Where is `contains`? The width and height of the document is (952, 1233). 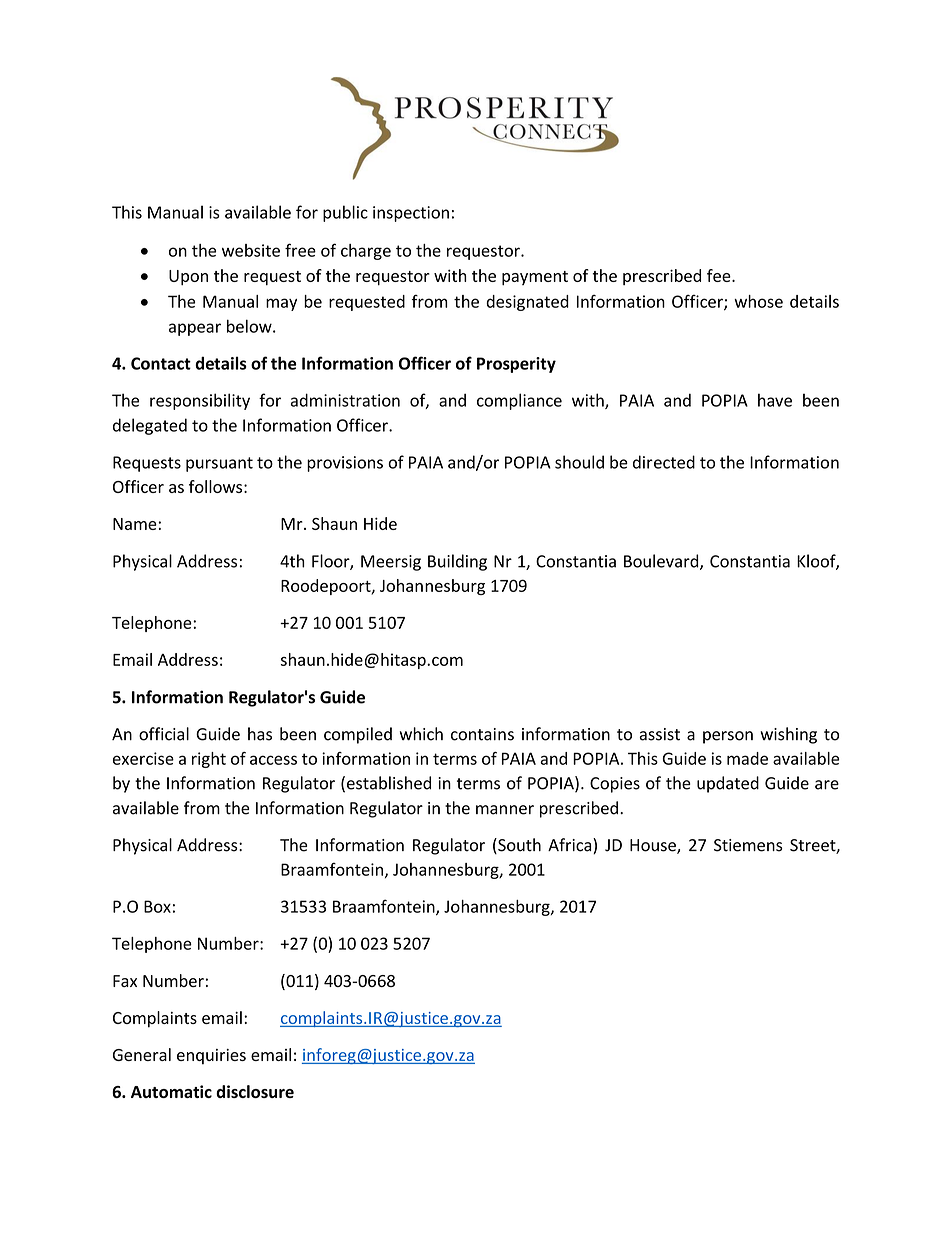
contains is located at coordinates (482, 734).
